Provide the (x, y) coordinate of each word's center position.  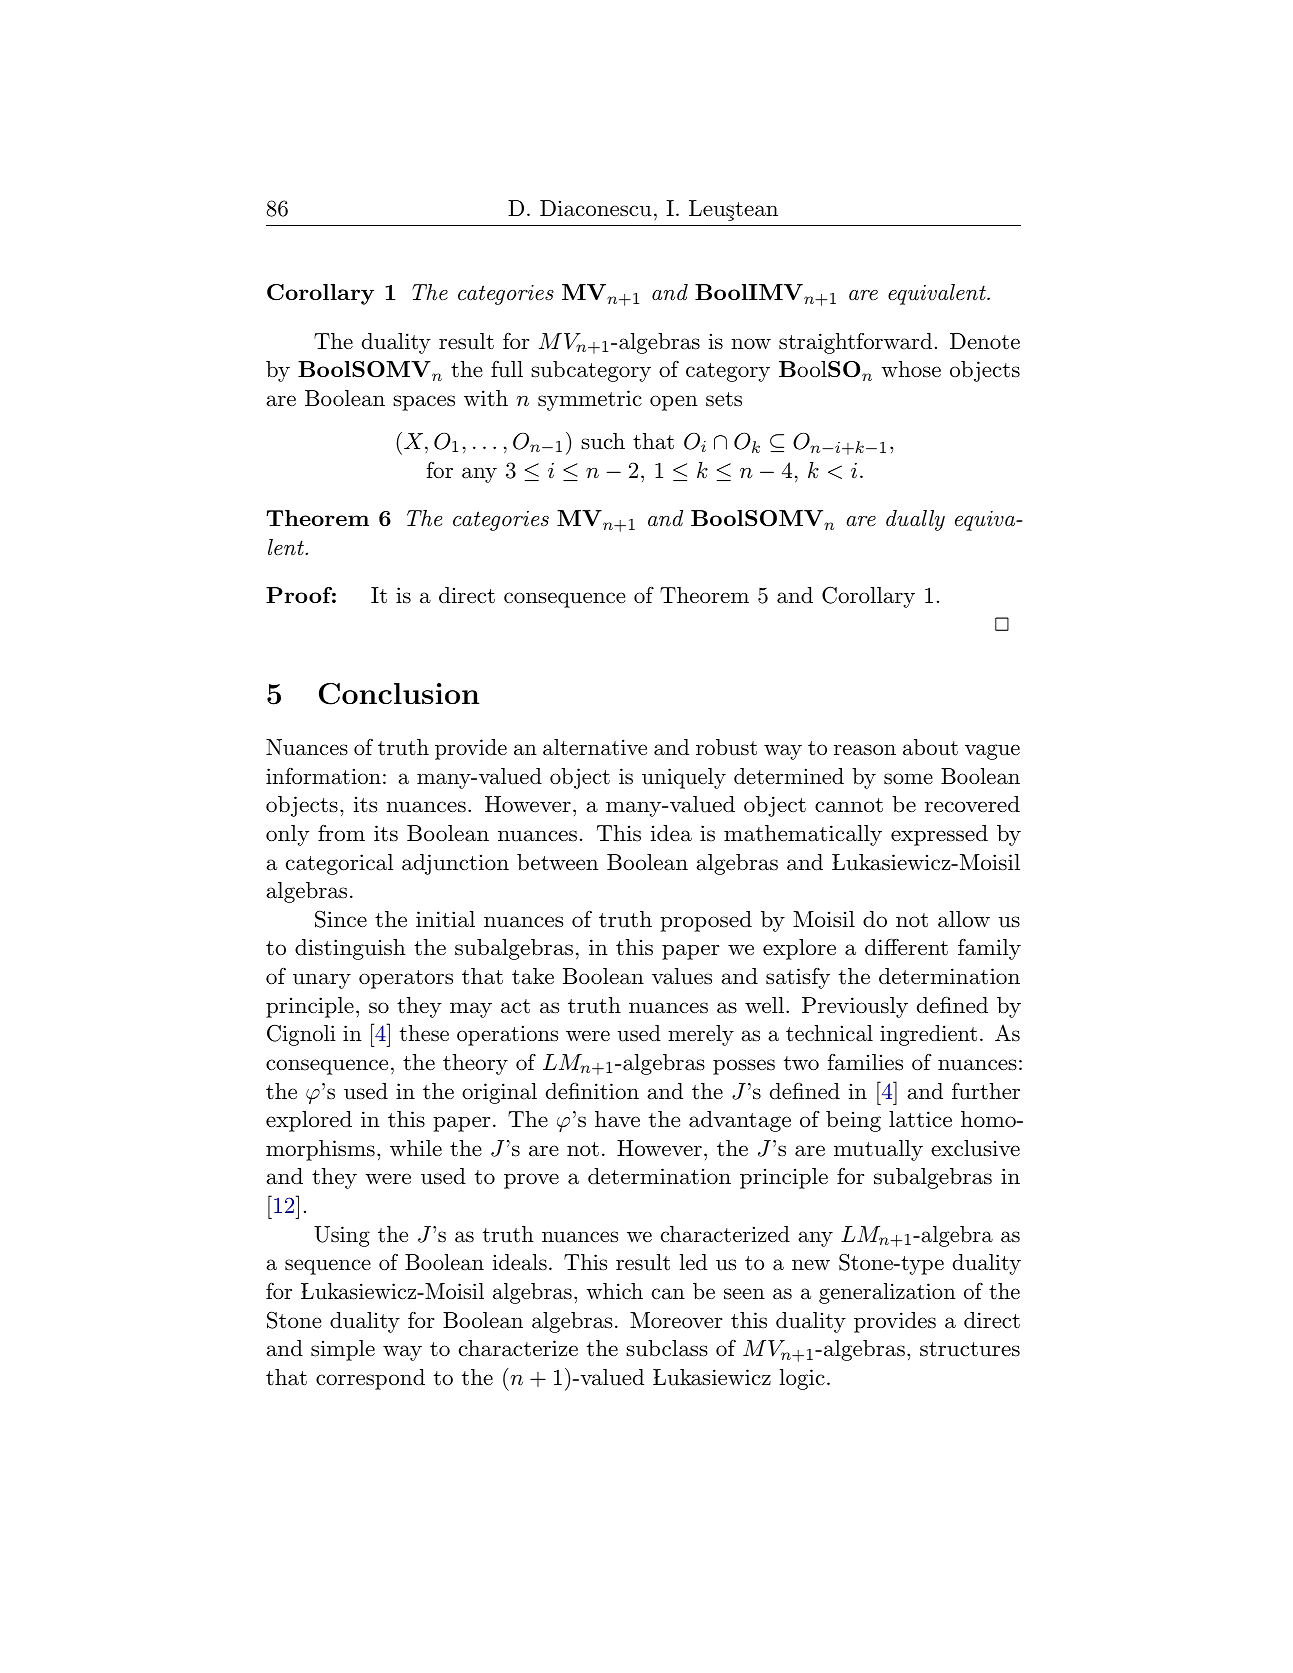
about (930, 747)
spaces (424, 403)
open (674, 403)
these (424, 1033)
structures (970, 1349)
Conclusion (399, 694)
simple (343, 1350)
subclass (667, 1348)
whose (911, 369)
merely (701, 1035)
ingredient (928, 1035)
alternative (595, 747)
